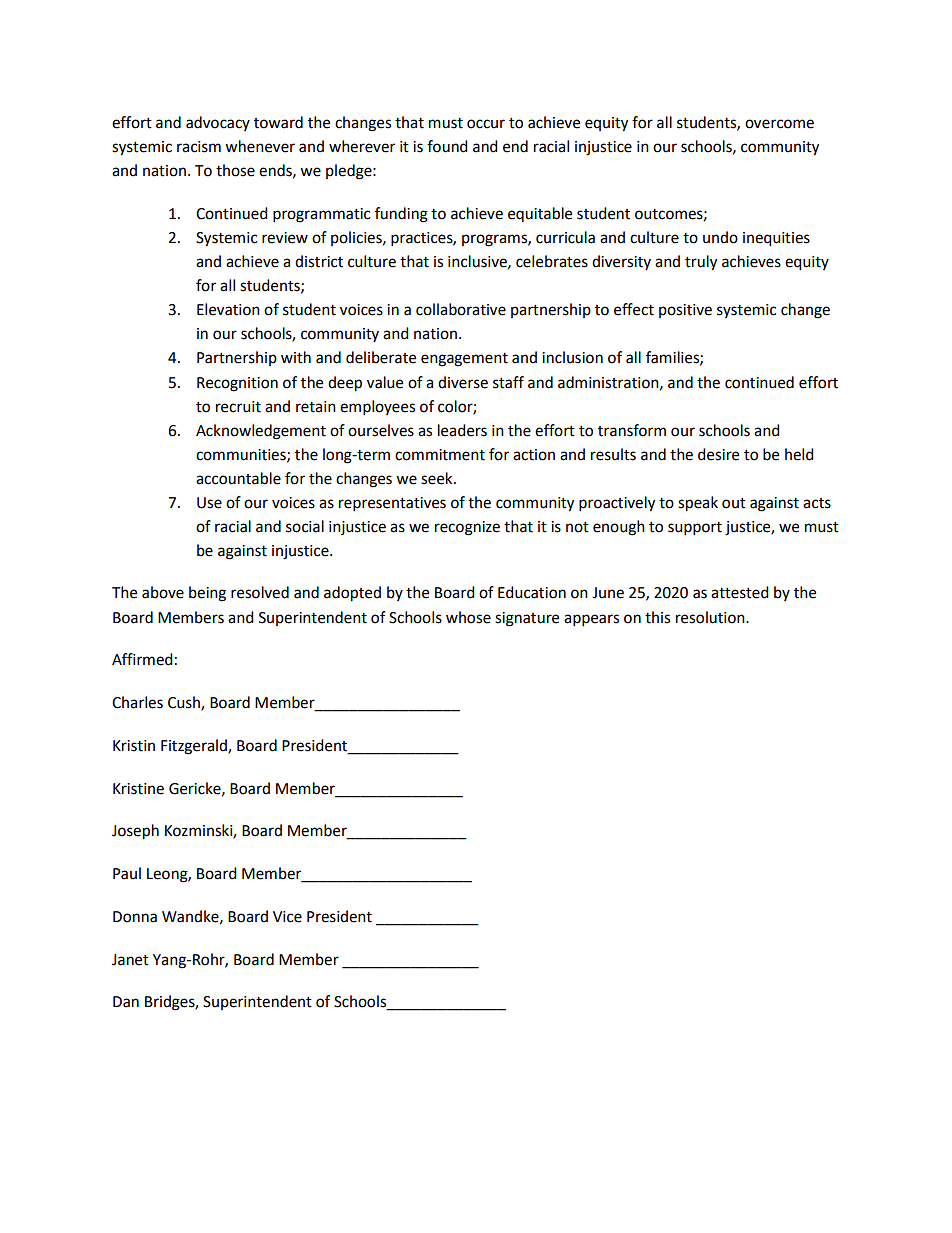 The height and width of the document is (1233, 952). I want to click on Vice, so click(287, 917).
